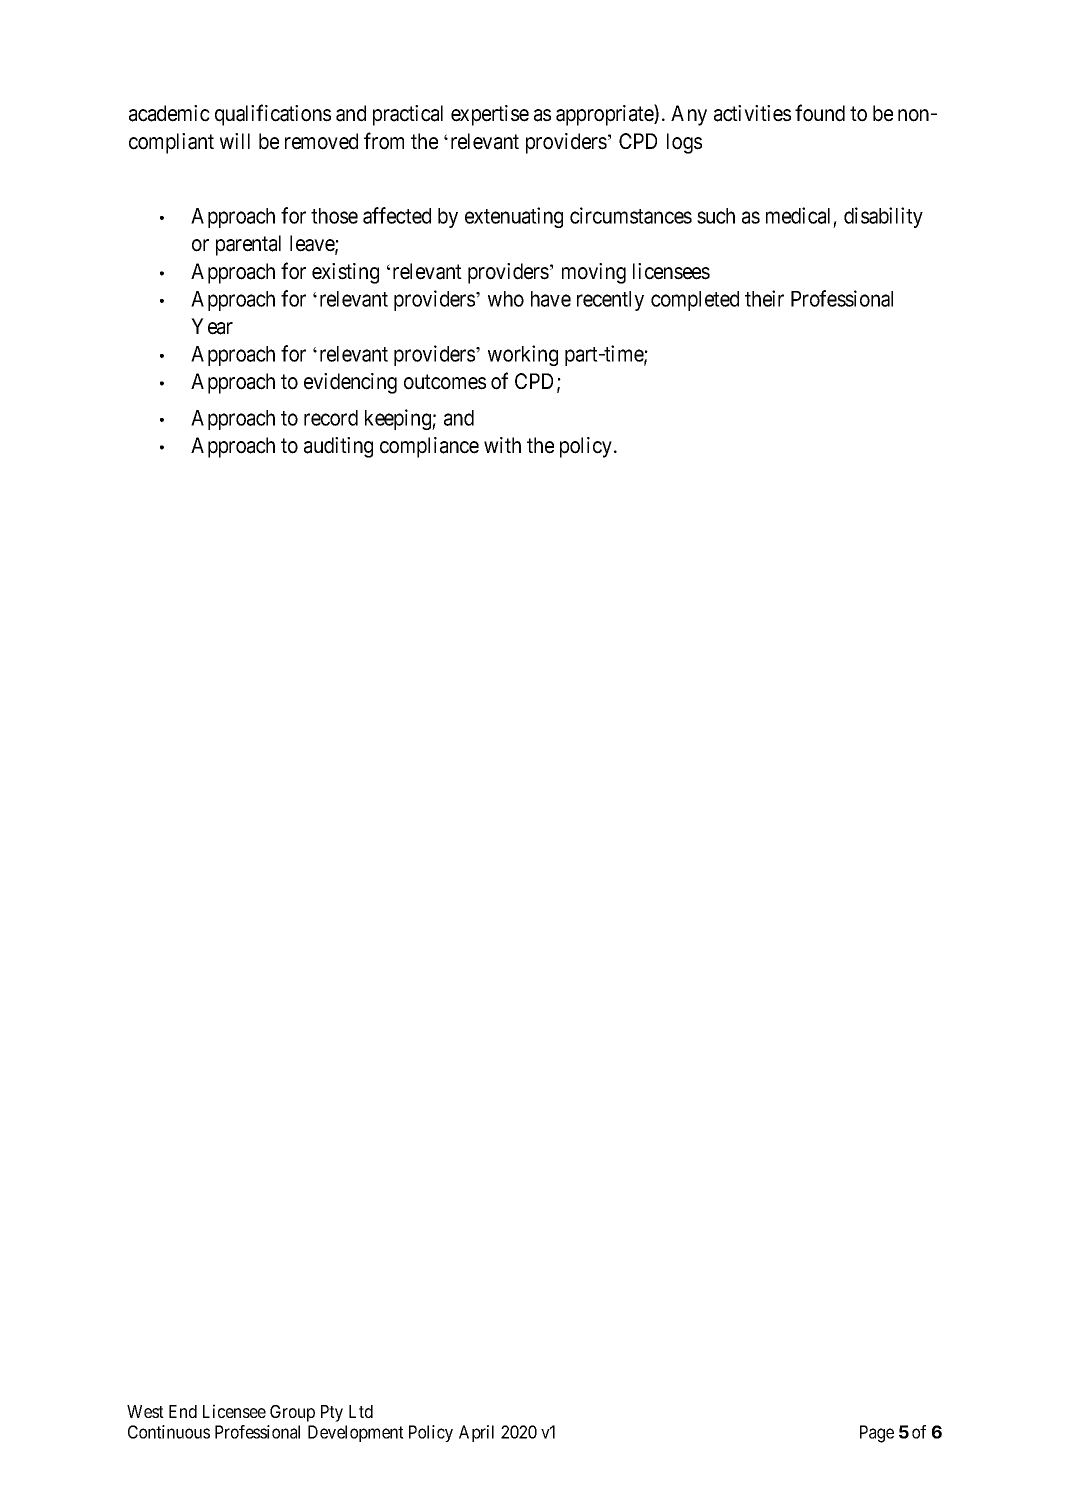 The width and height of the screenshot is (1066, 1507). What do you see at coordinates (502, 445) in the screenshot?
I see `with` at bounding box center [502, 445].
